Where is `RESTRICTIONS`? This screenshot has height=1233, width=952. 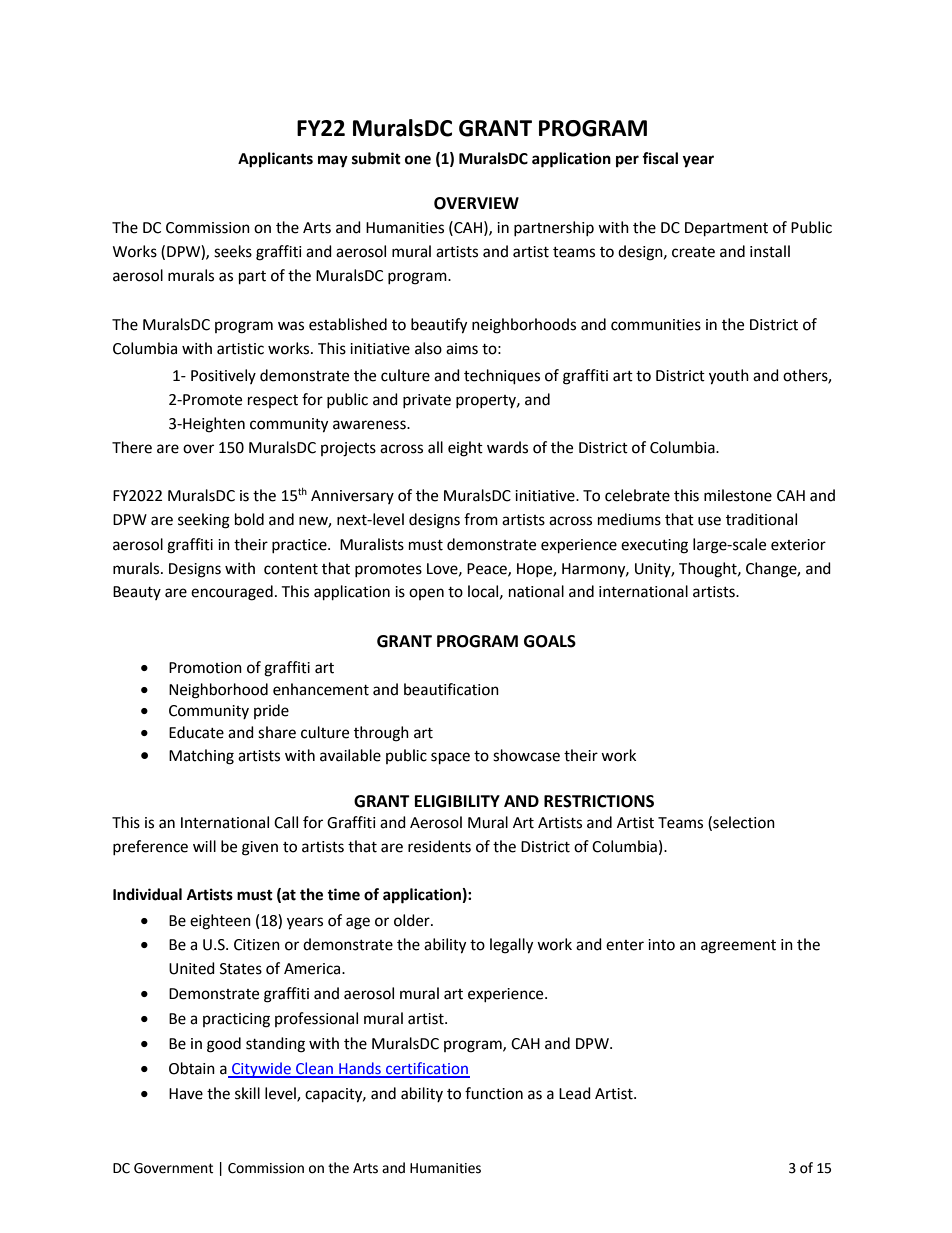 RESTRICTIONS is located at coordinates (599, 801).
